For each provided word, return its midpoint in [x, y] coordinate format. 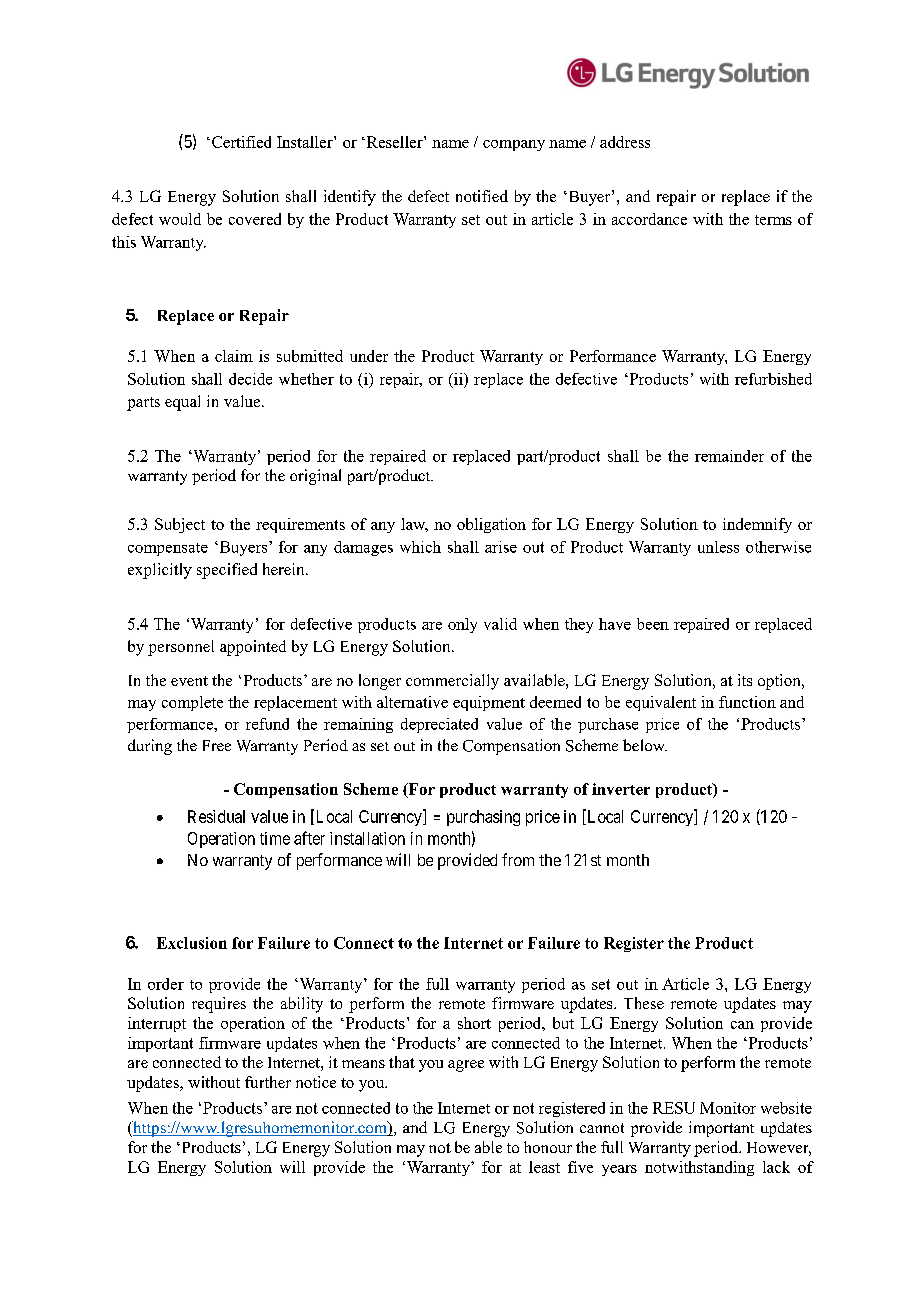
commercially [452, 682]
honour [548, 1147]
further [268, 1082]
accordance [649, 219]
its [745, 680]
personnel [181, 648]
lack [776, 1167]
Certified [241, 142]
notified [482, 196]
